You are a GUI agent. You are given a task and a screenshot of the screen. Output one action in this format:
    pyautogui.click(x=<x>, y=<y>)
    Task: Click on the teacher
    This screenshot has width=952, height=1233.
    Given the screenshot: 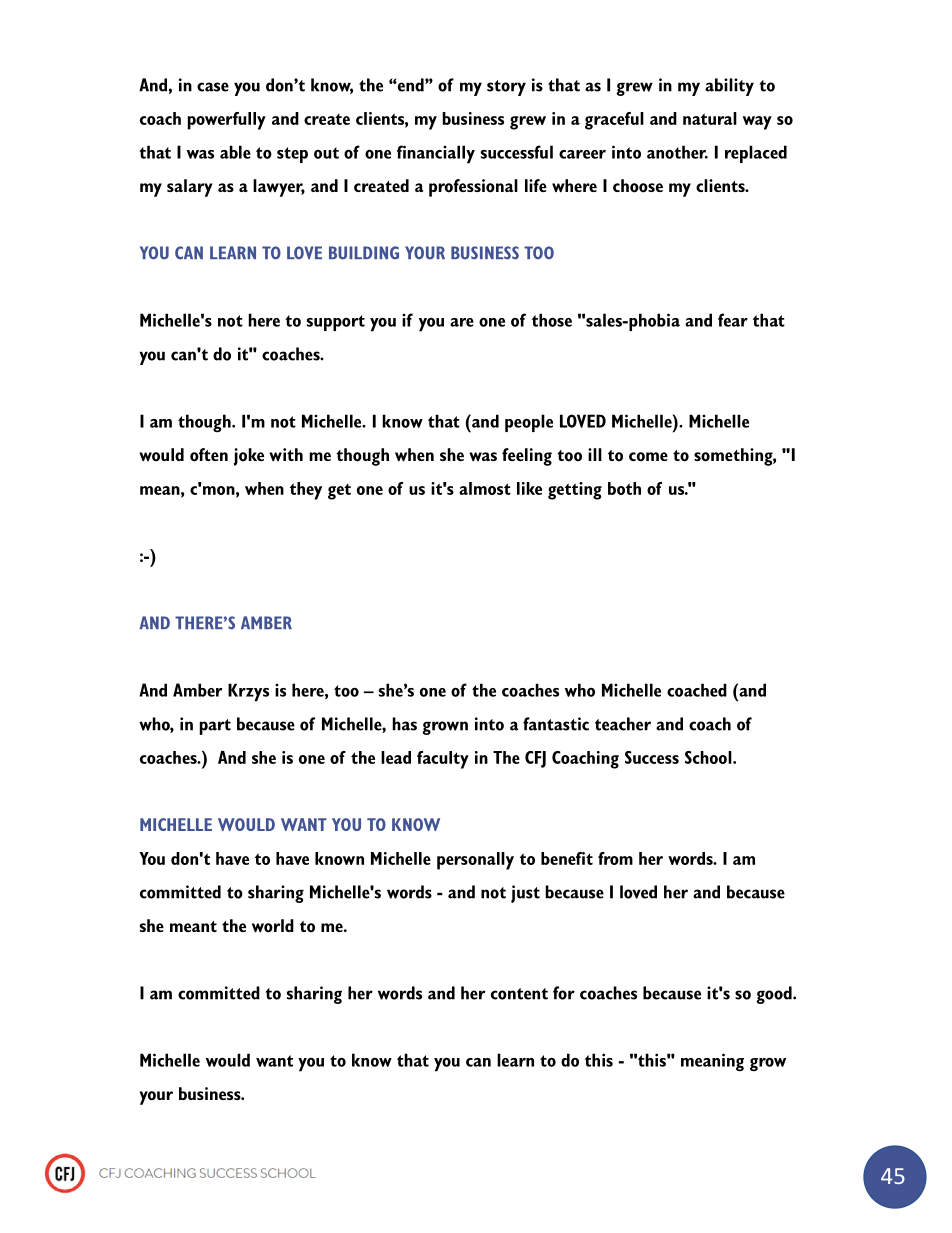 What is the action you would take?
    pyautogui.click(x=623, y=724)
